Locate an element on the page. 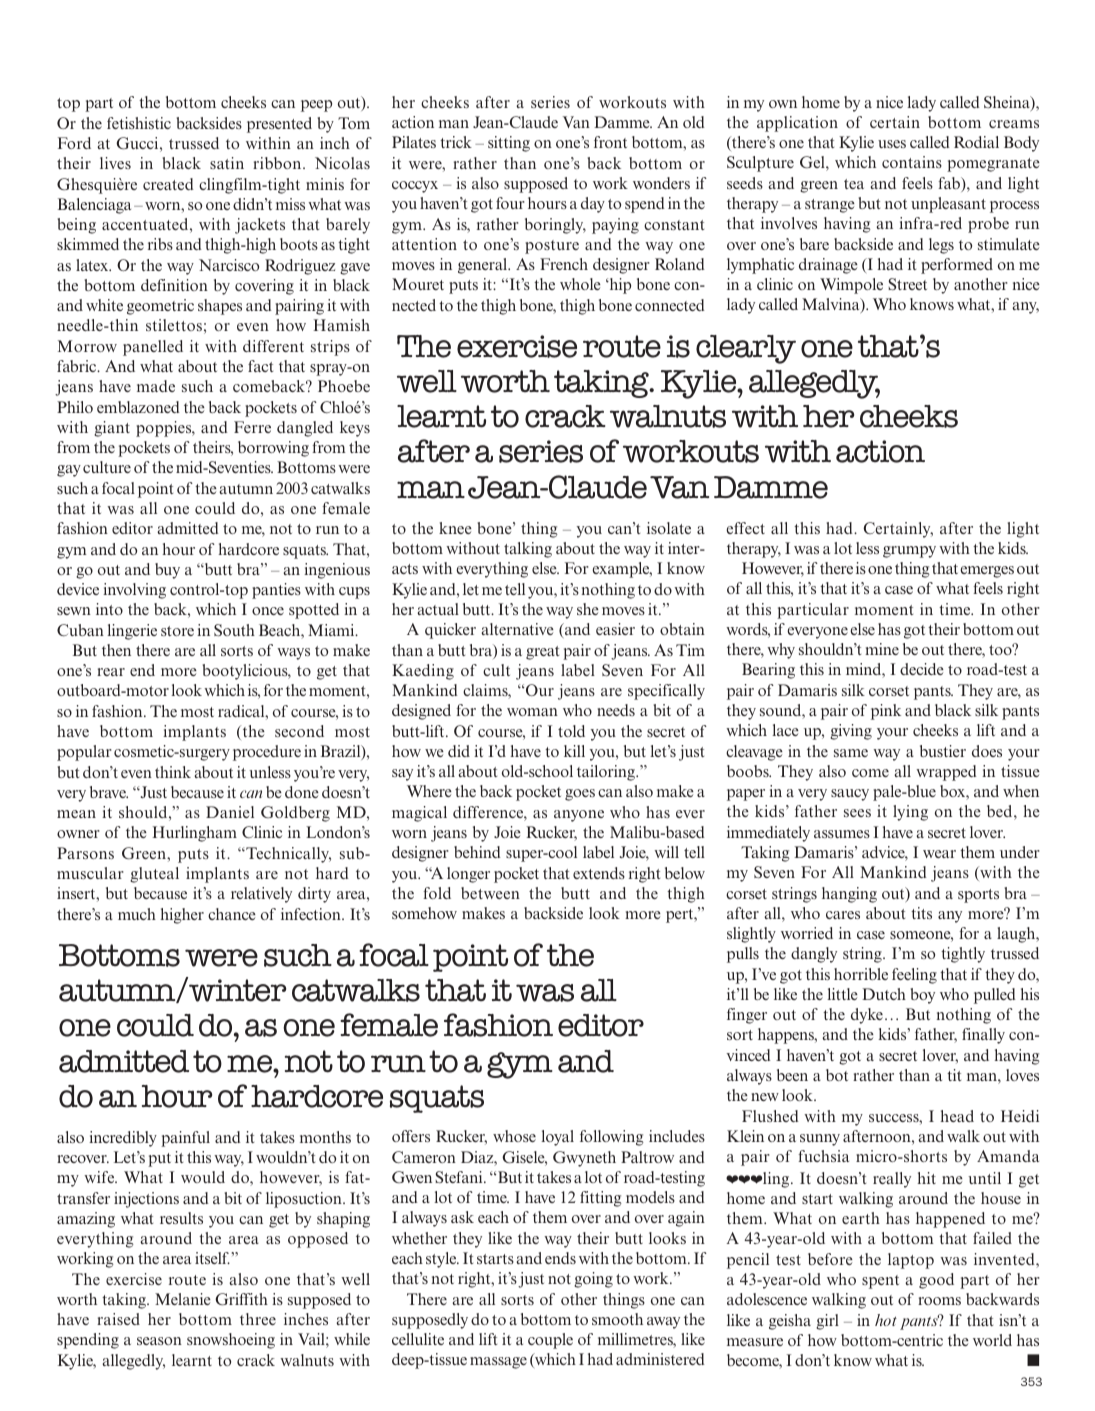 The height and width of the page is (1411, 1095). satin is located at coordinates (227, 163).
